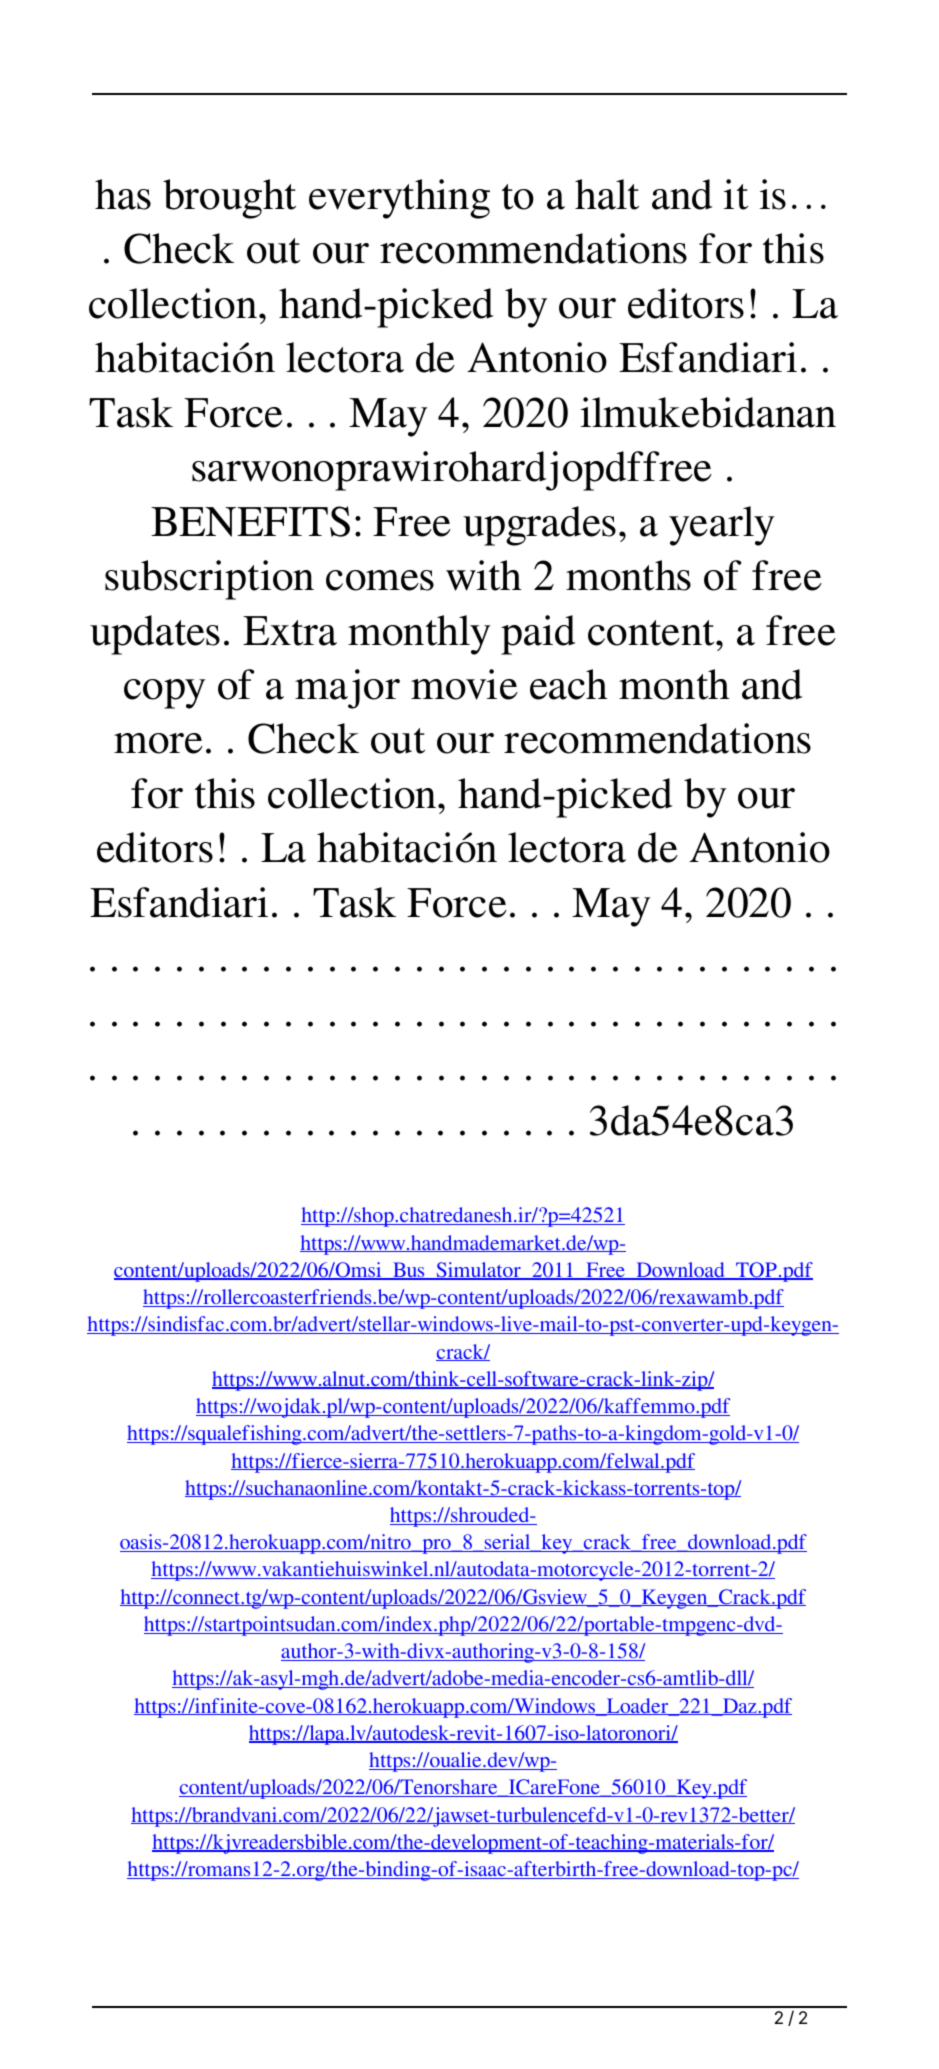 The image size is (939, 2069). What do you see at coordinates (158, 743) in the screenshot?
I see `more` at bounding box center [158, 743].
